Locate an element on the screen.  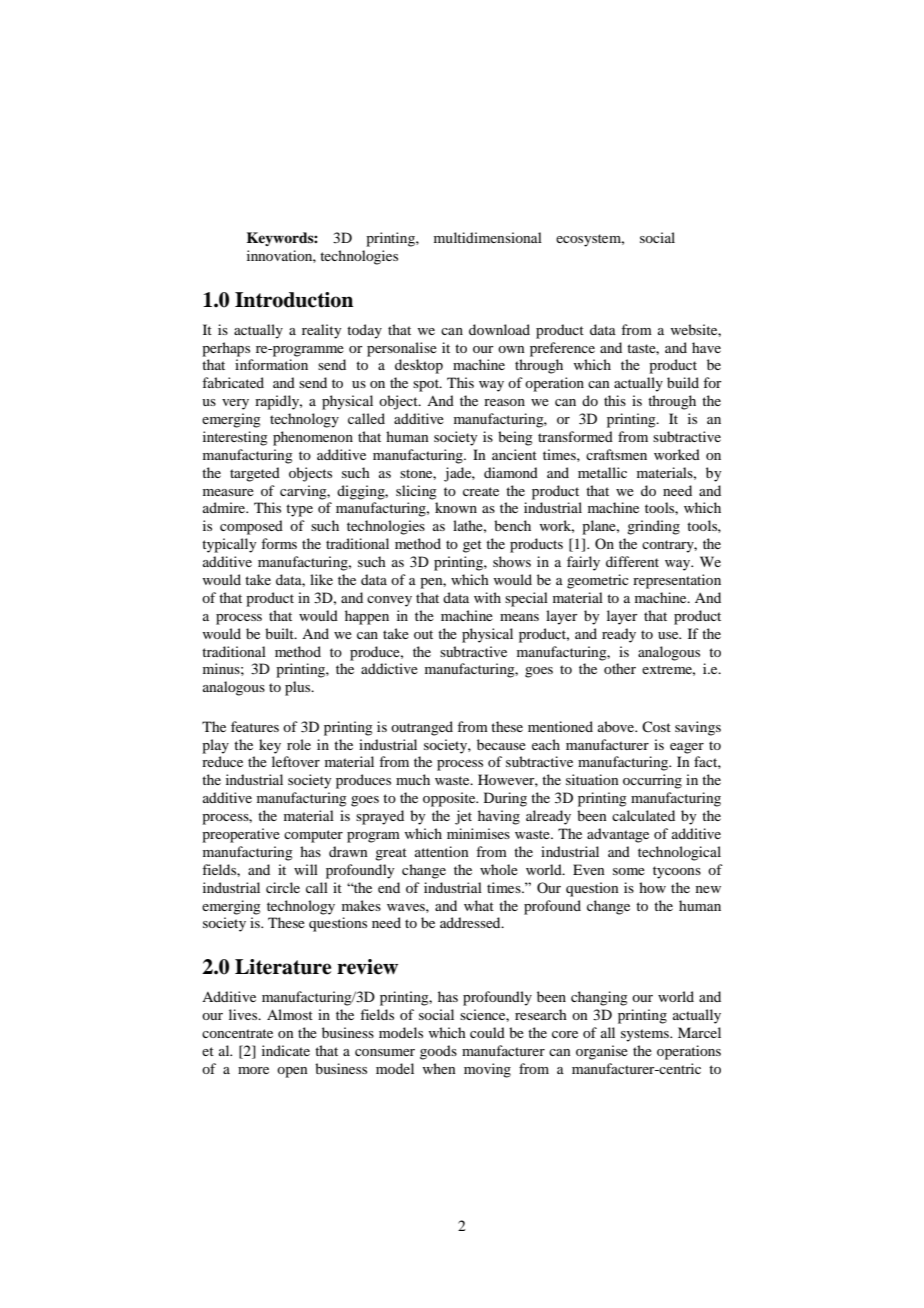
opposite is located at coordinates (450, 799).
